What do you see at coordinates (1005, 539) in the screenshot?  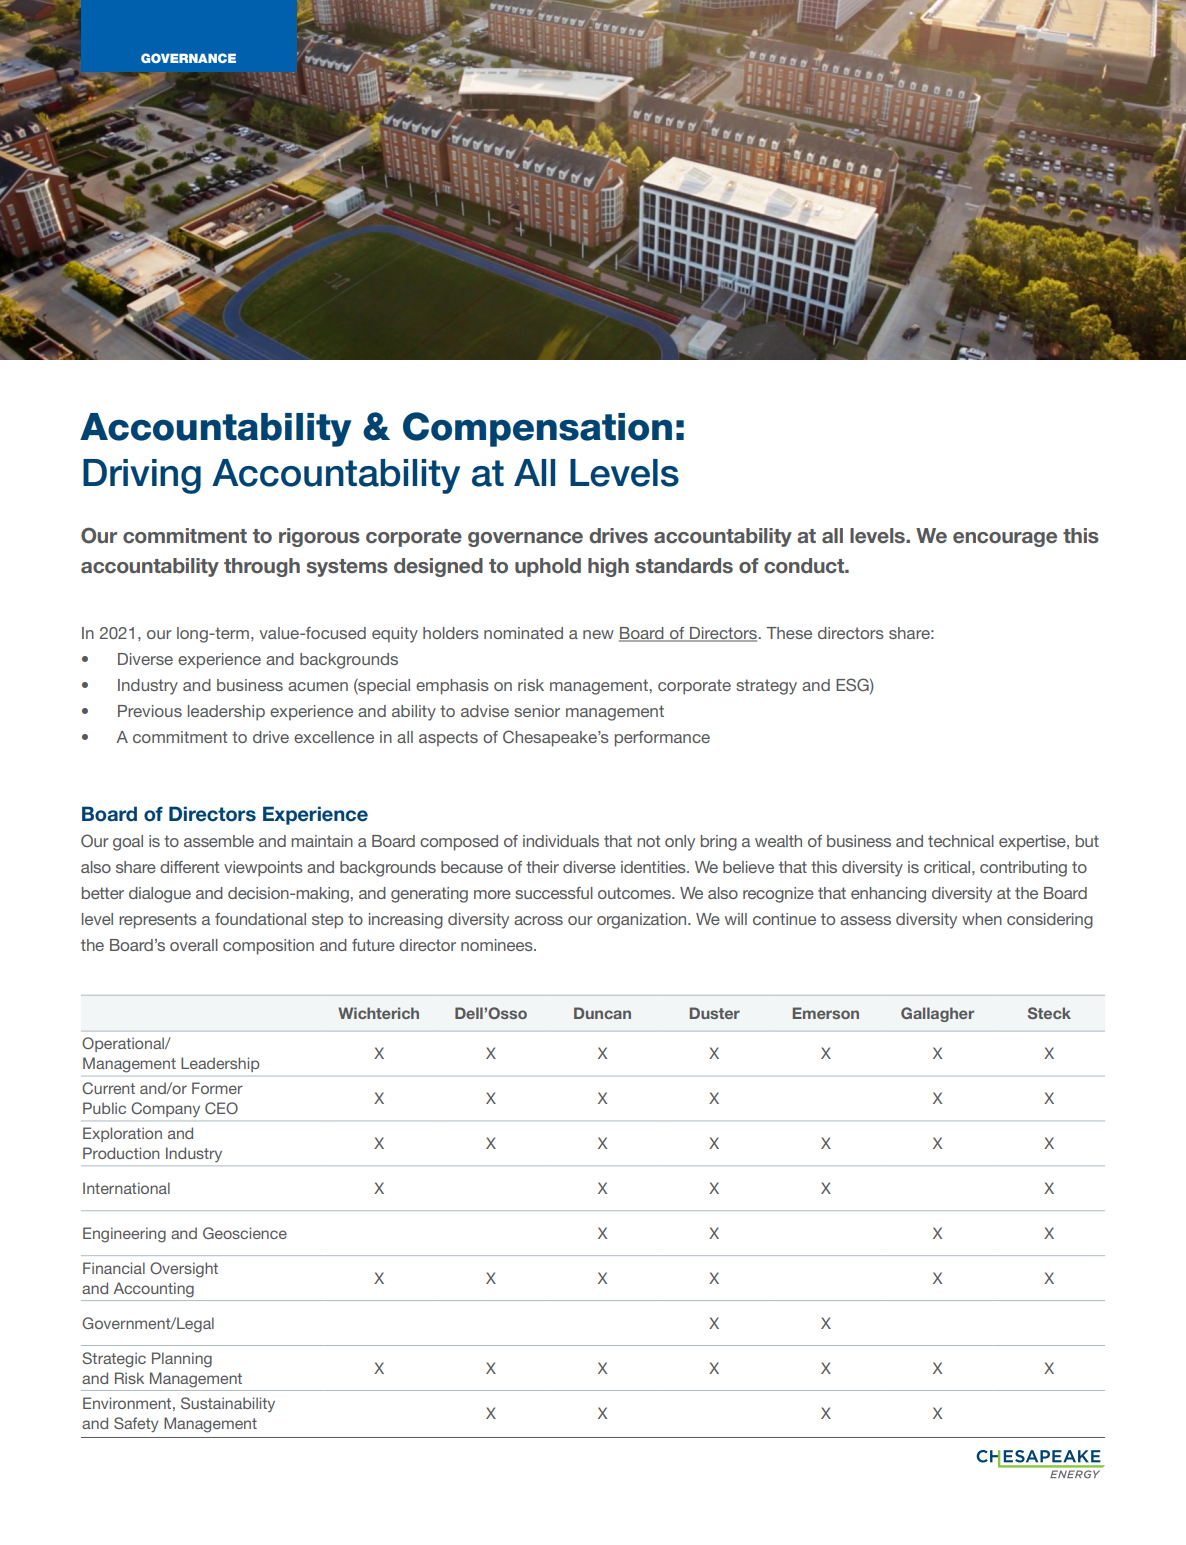 I see `encourage` at bounding box center [1005, 539].
